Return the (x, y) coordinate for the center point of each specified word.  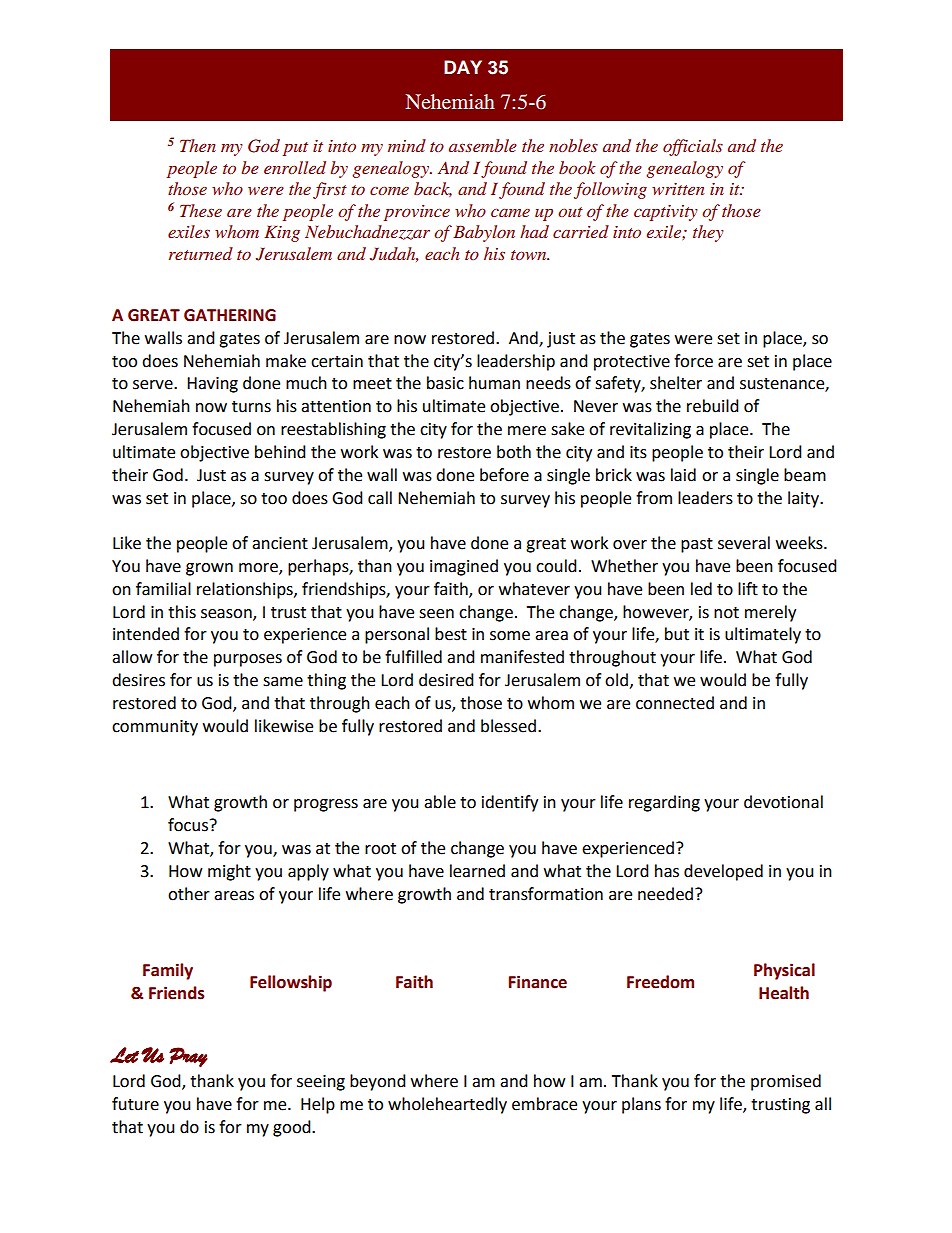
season (227, 614)
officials (693, 147)
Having (212, 385)
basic (445, 383)
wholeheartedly (447, 1105)
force (693, 361)
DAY (463, 67)
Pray (188, 1057)
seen (436, 614)
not (726, 613)
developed (723, 872)
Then (198, 145)
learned (477, 871)
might (229, 872)
